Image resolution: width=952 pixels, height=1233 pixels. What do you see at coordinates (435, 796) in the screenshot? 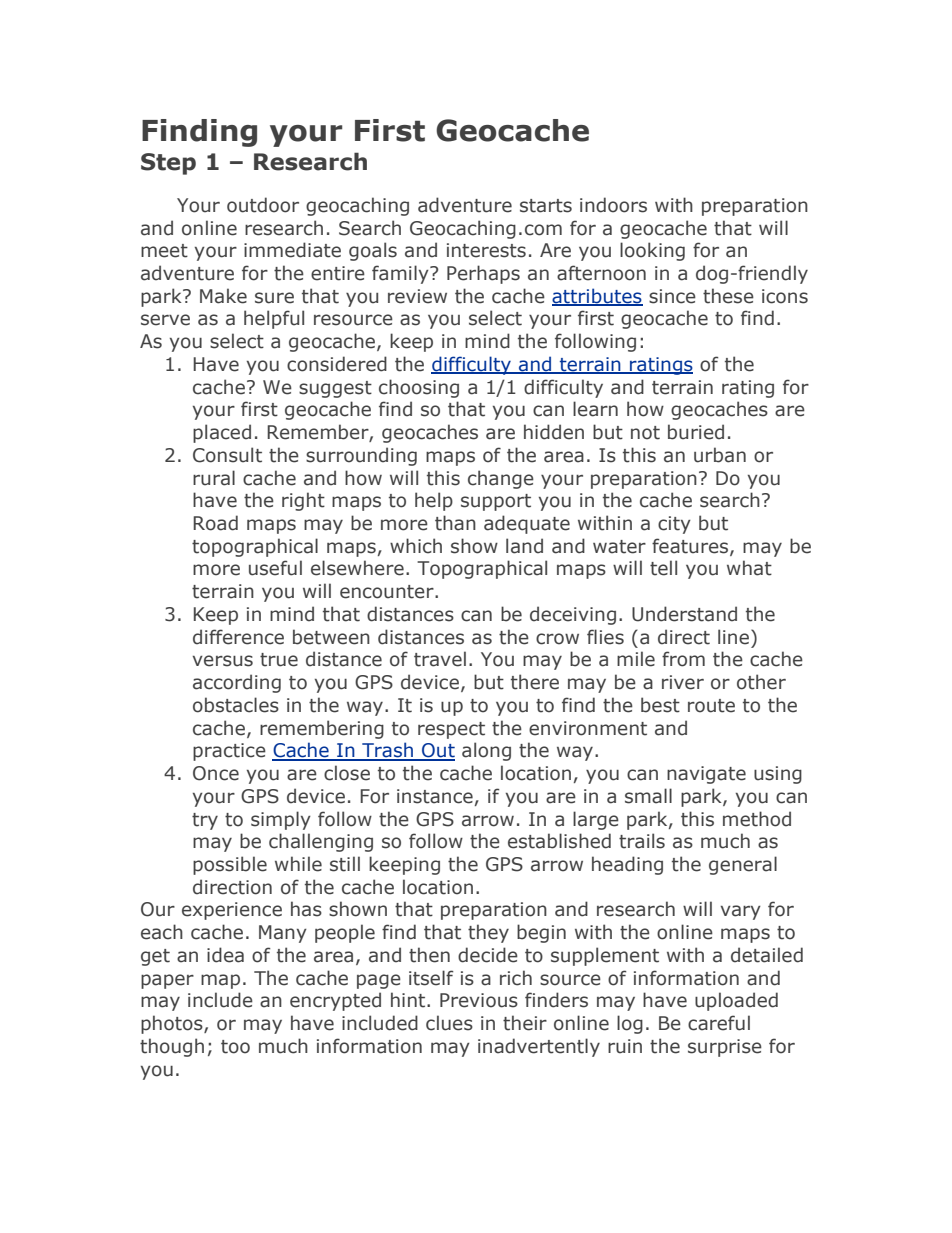
I see `instance` at bounding box center [435, 796].
